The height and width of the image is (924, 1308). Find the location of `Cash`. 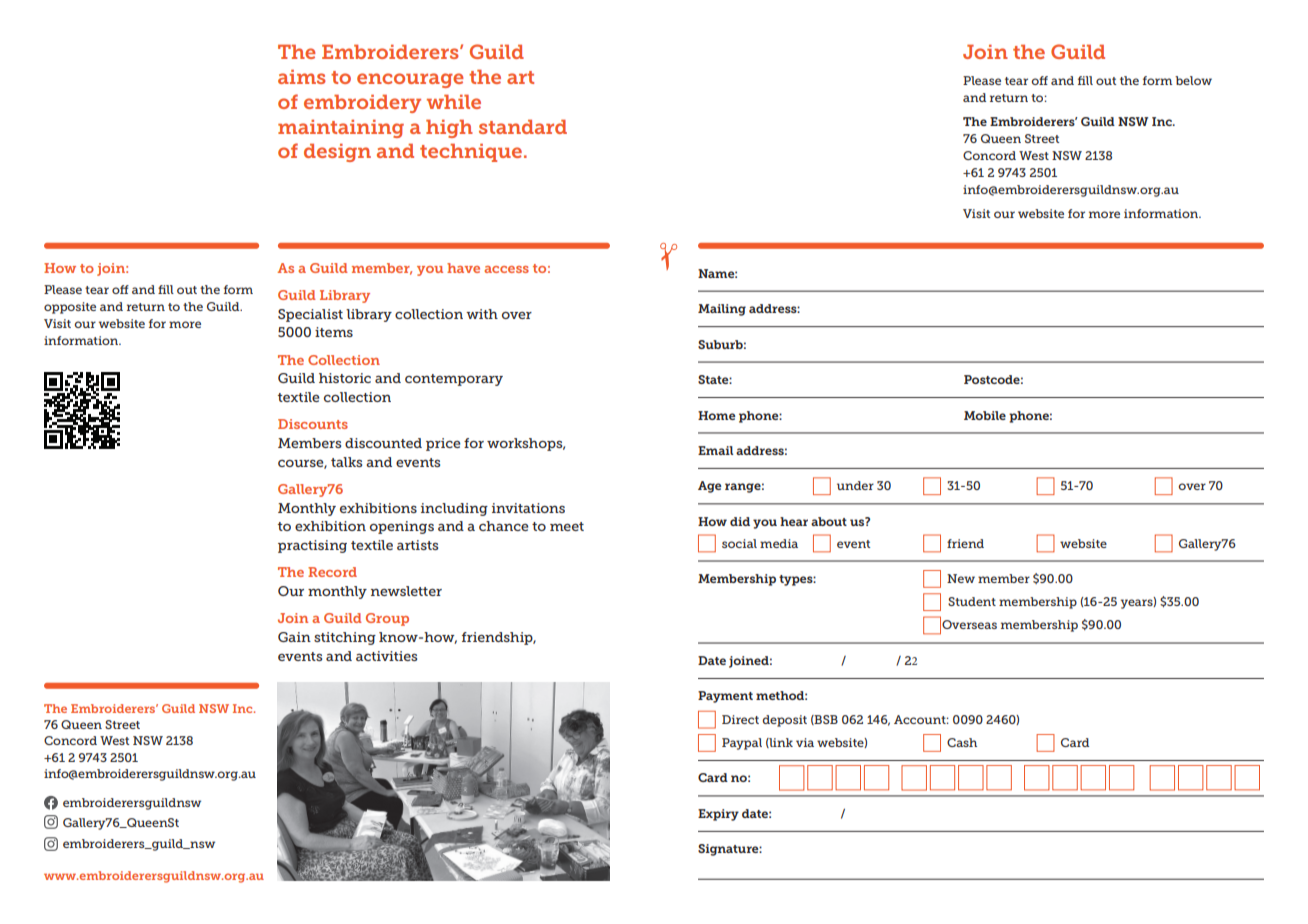

Cash is located at coordinates (962, 742).
